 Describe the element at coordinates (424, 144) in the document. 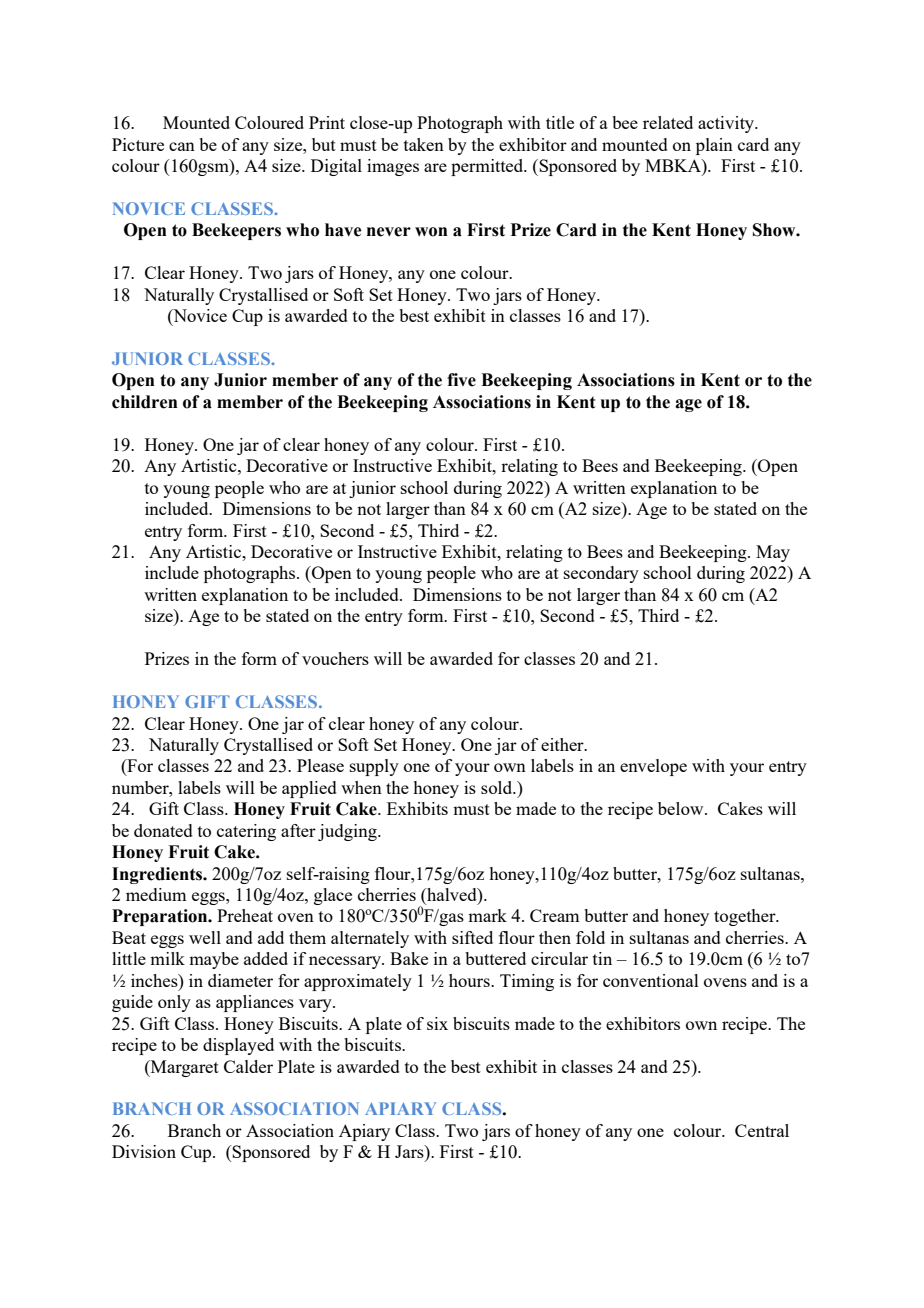

I see `taken` at that location.
